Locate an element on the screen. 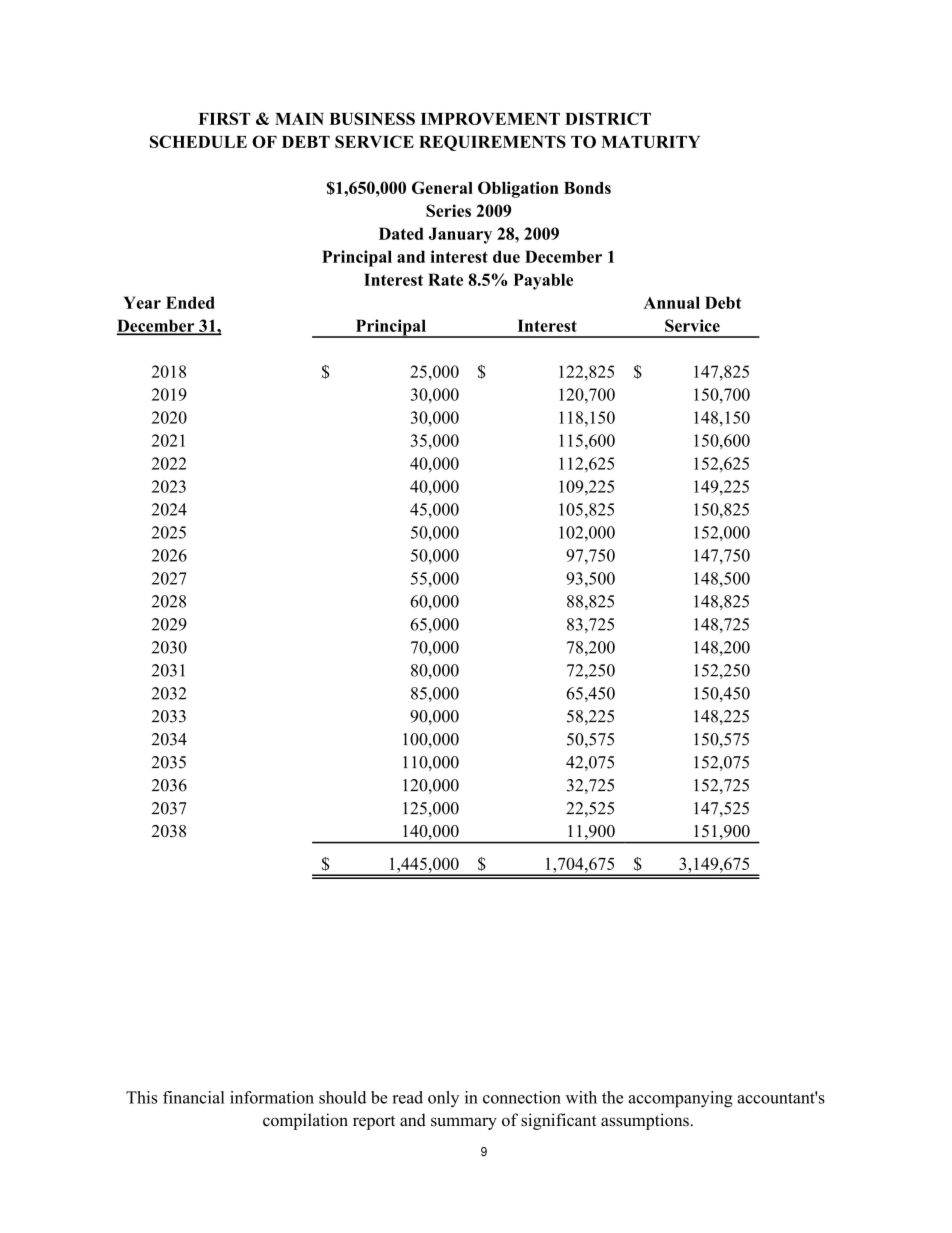 This screenshot has width=952, height=1233. DISTRICT is located at coordinates (608, 118).
